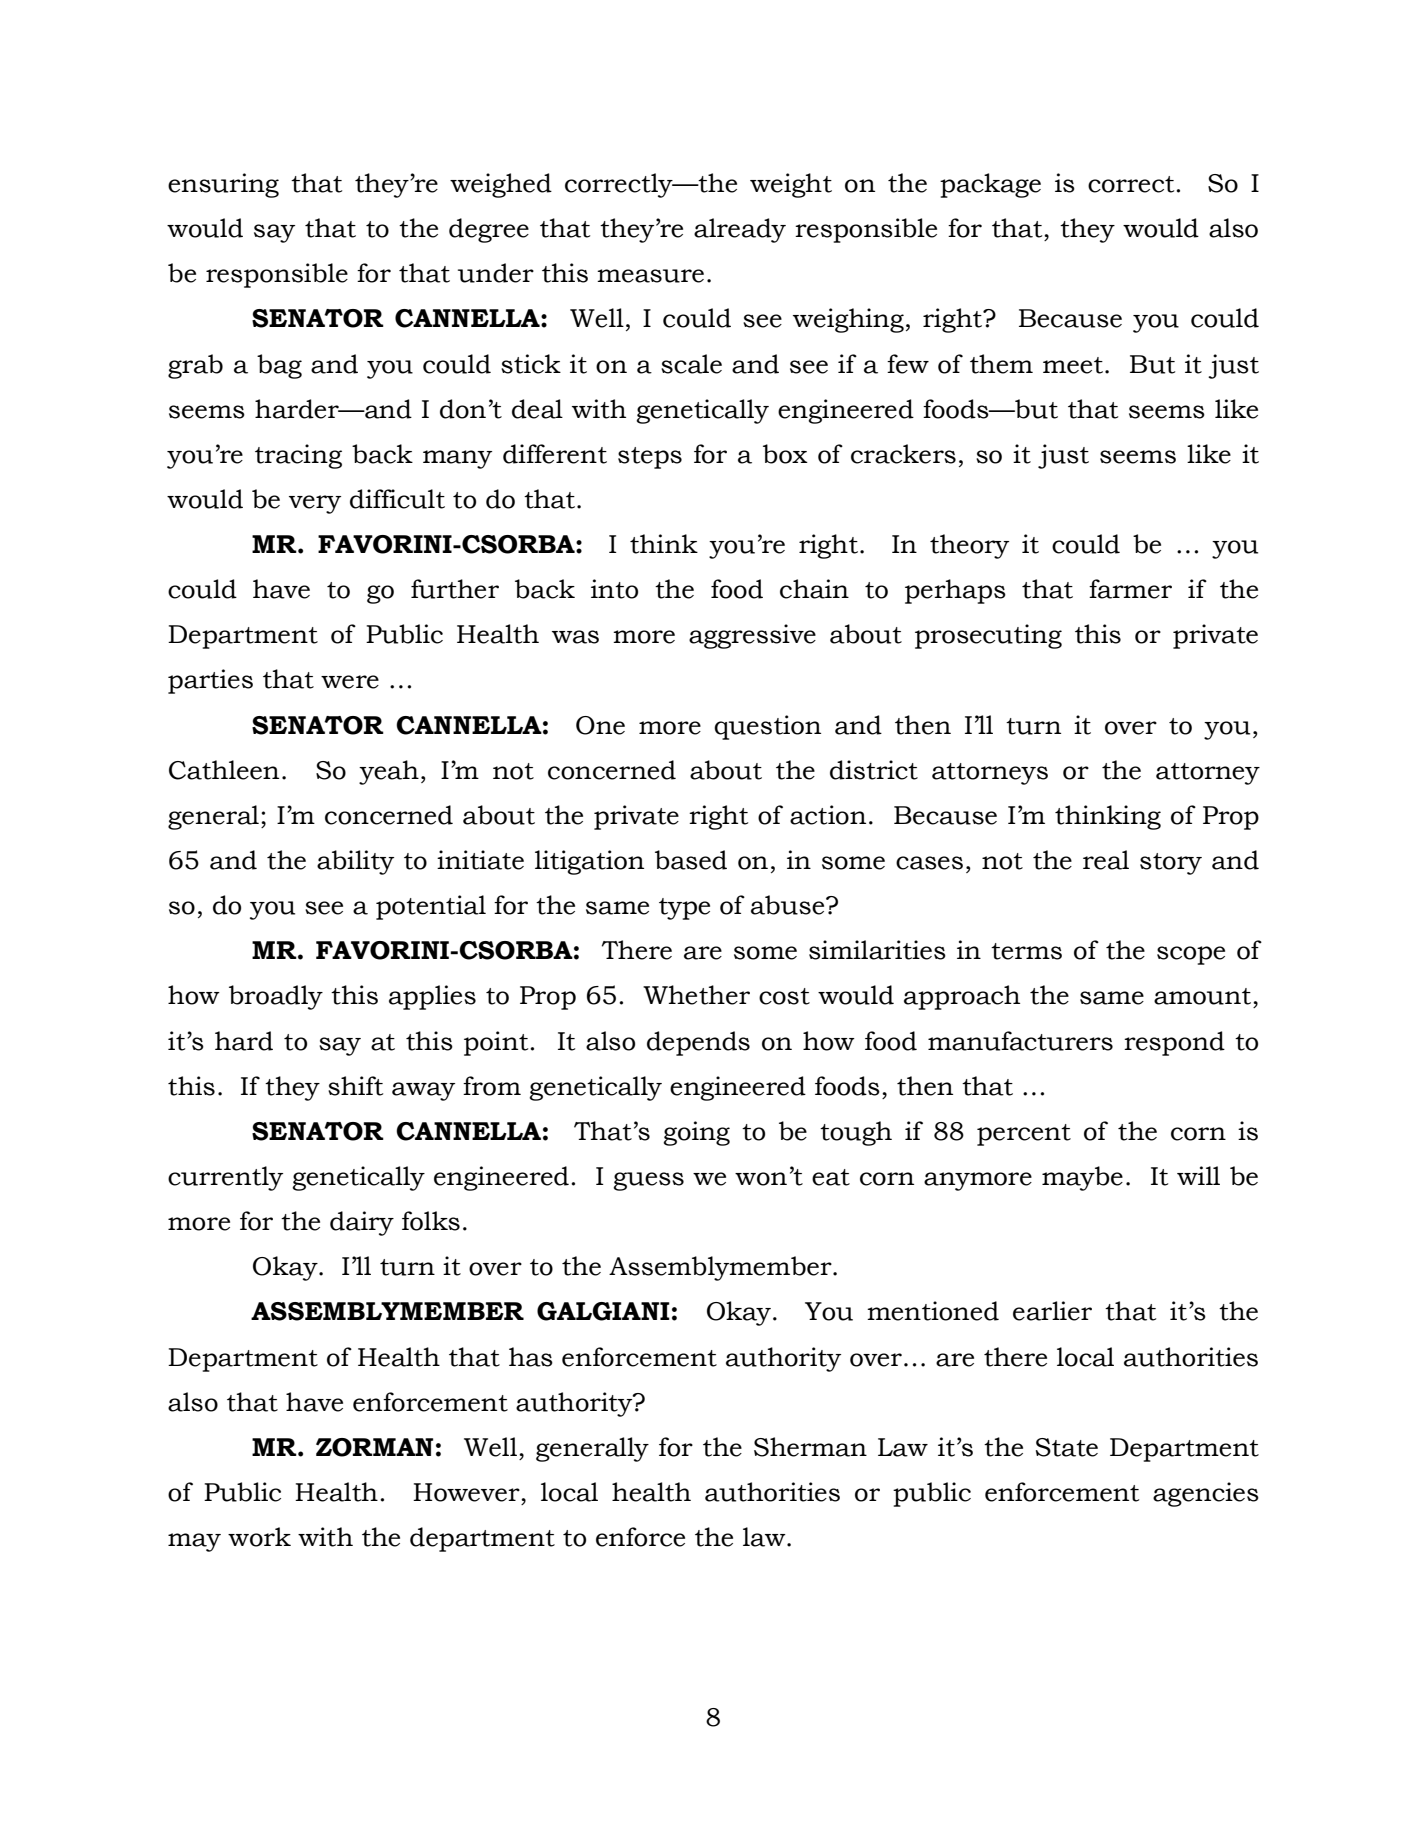 Image resolution: width=1427 pixels, height=1846 pixels. I want to click on manufacturers, so click(1020, 1041).
